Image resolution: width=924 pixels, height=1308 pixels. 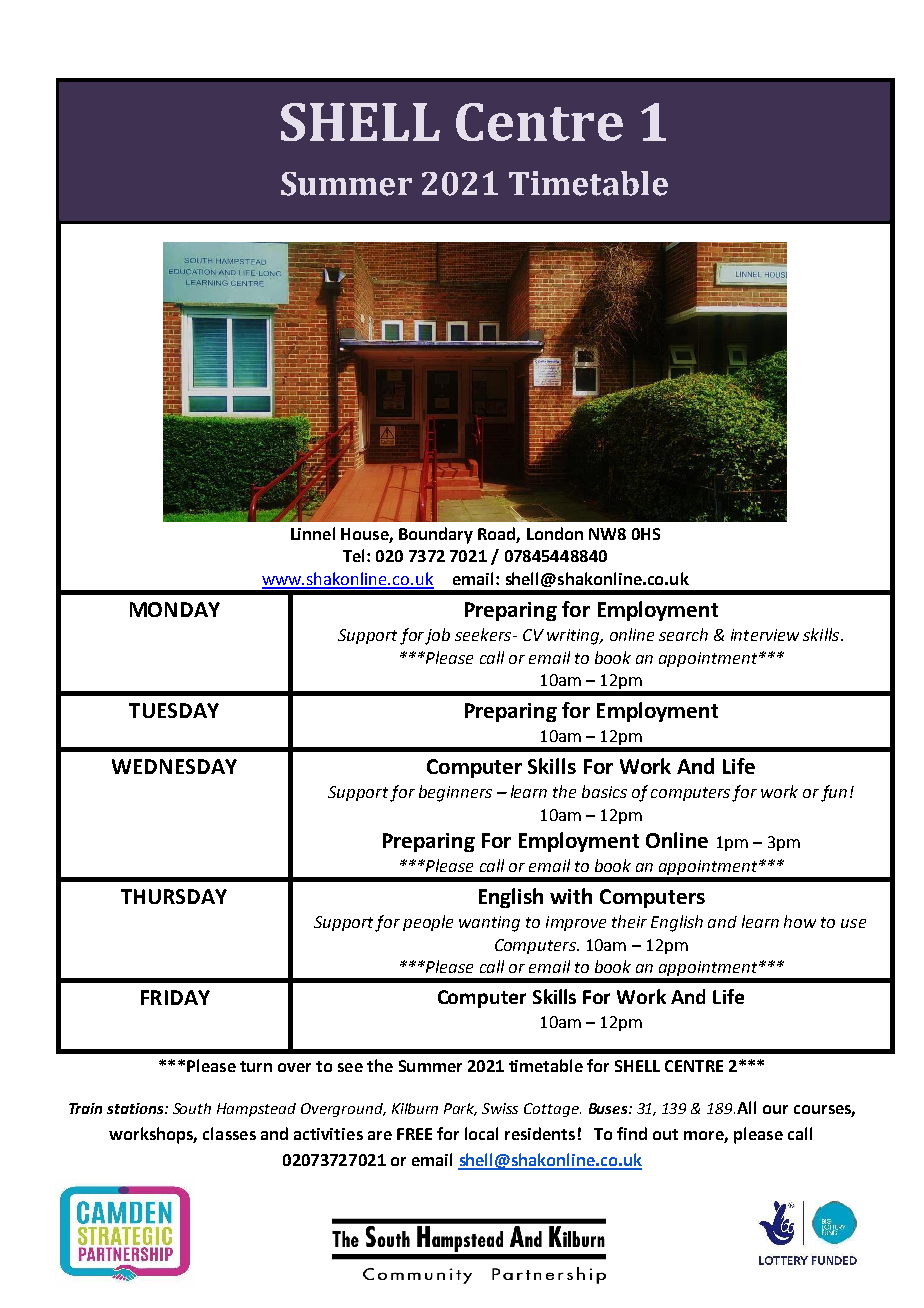 I want to click on fun, so click(x=834, y=793).
